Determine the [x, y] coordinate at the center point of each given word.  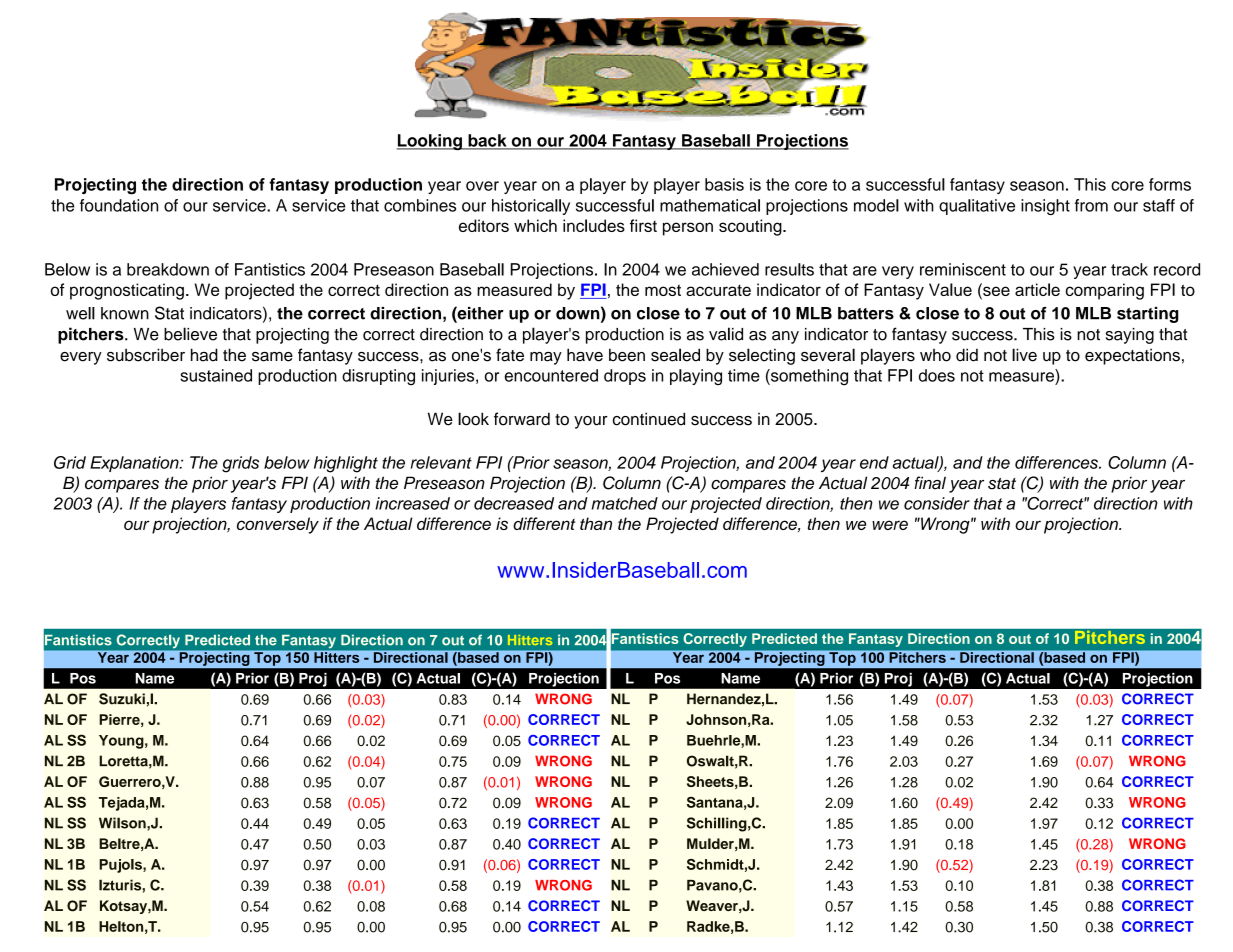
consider [937, 503]
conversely [278, 525]
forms [1170, 184]
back [487, 141]
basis [724, 184]
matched [624, 503]
